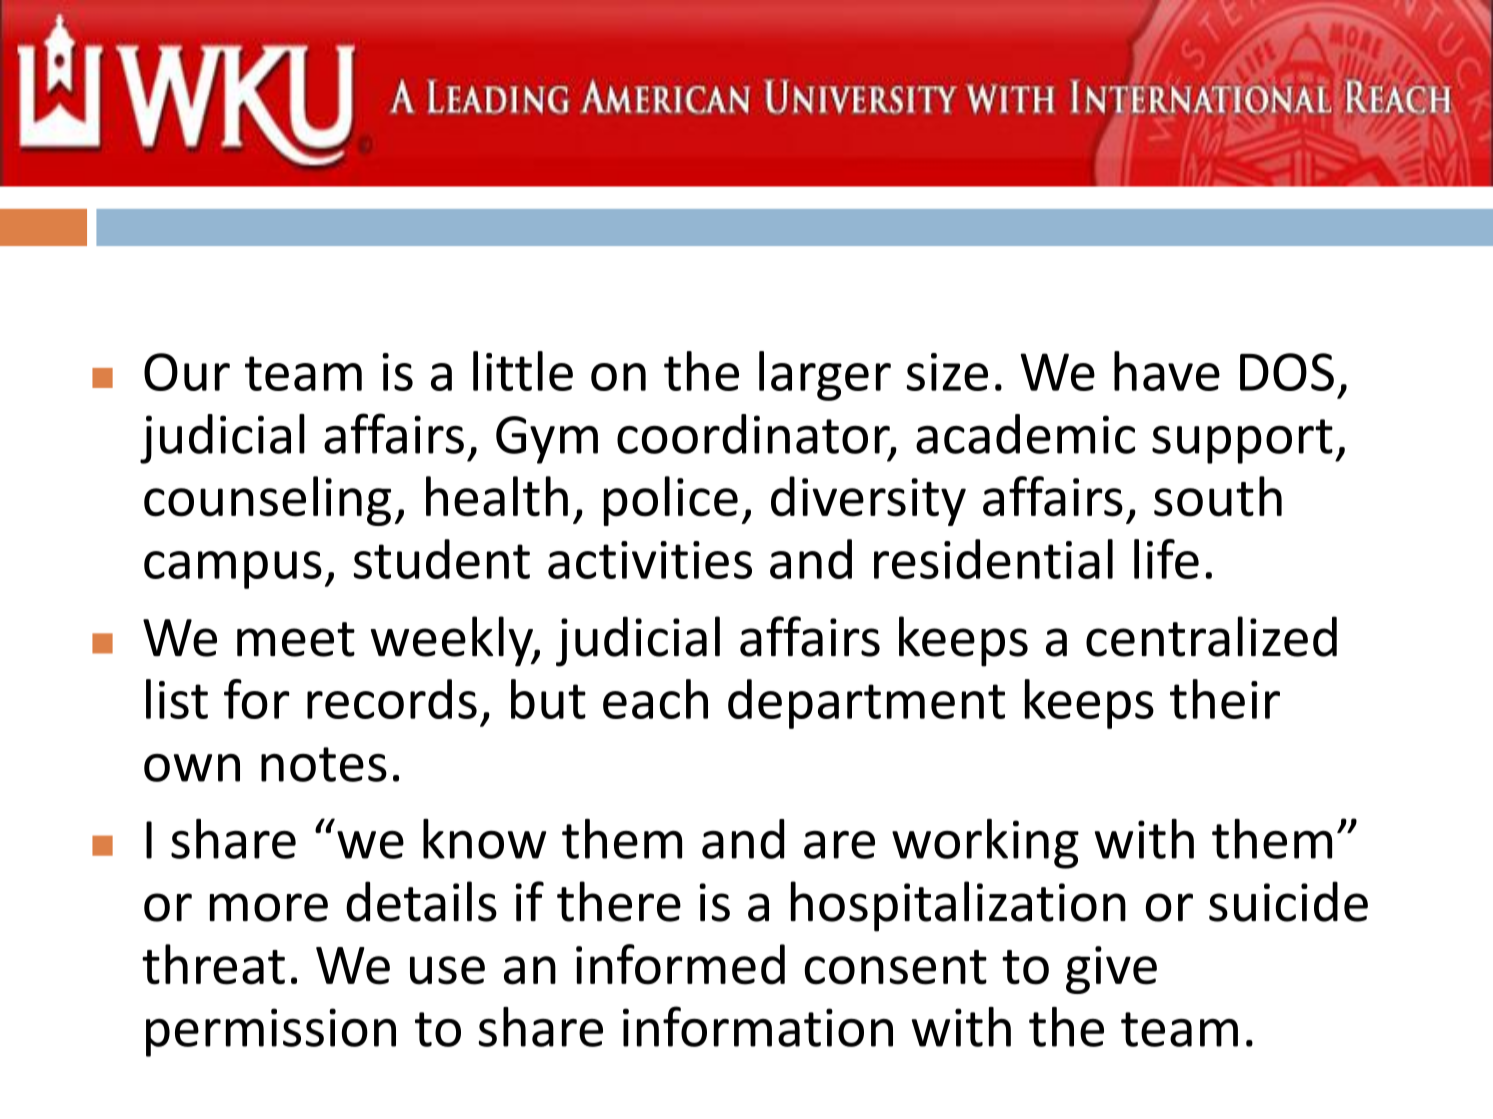  What do you see at coordinates (619, 901) in the image?
I see `there` at bounding box center [619, 901].
